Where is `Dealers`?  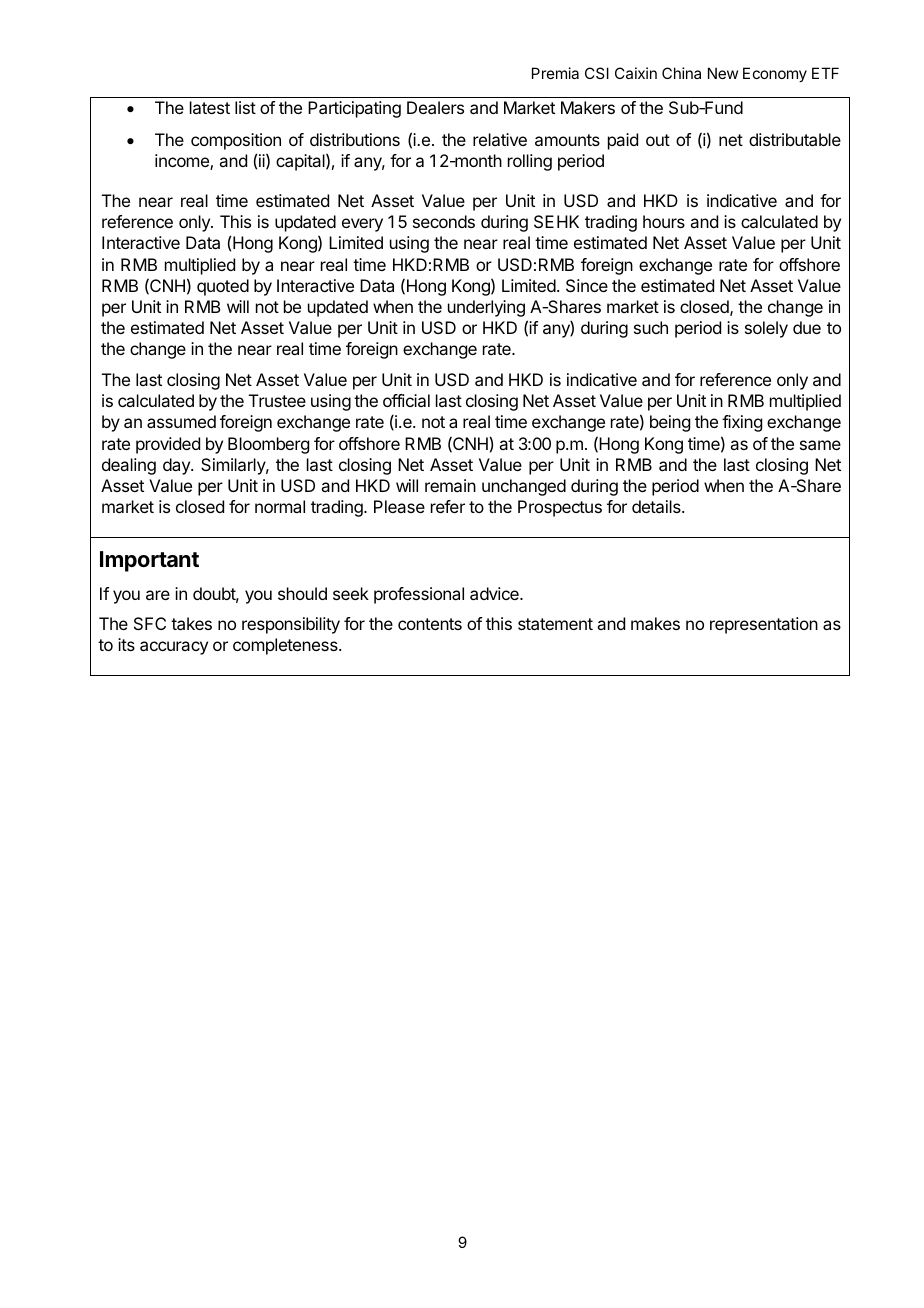
Dealers is located at coordinates (435, 107).
